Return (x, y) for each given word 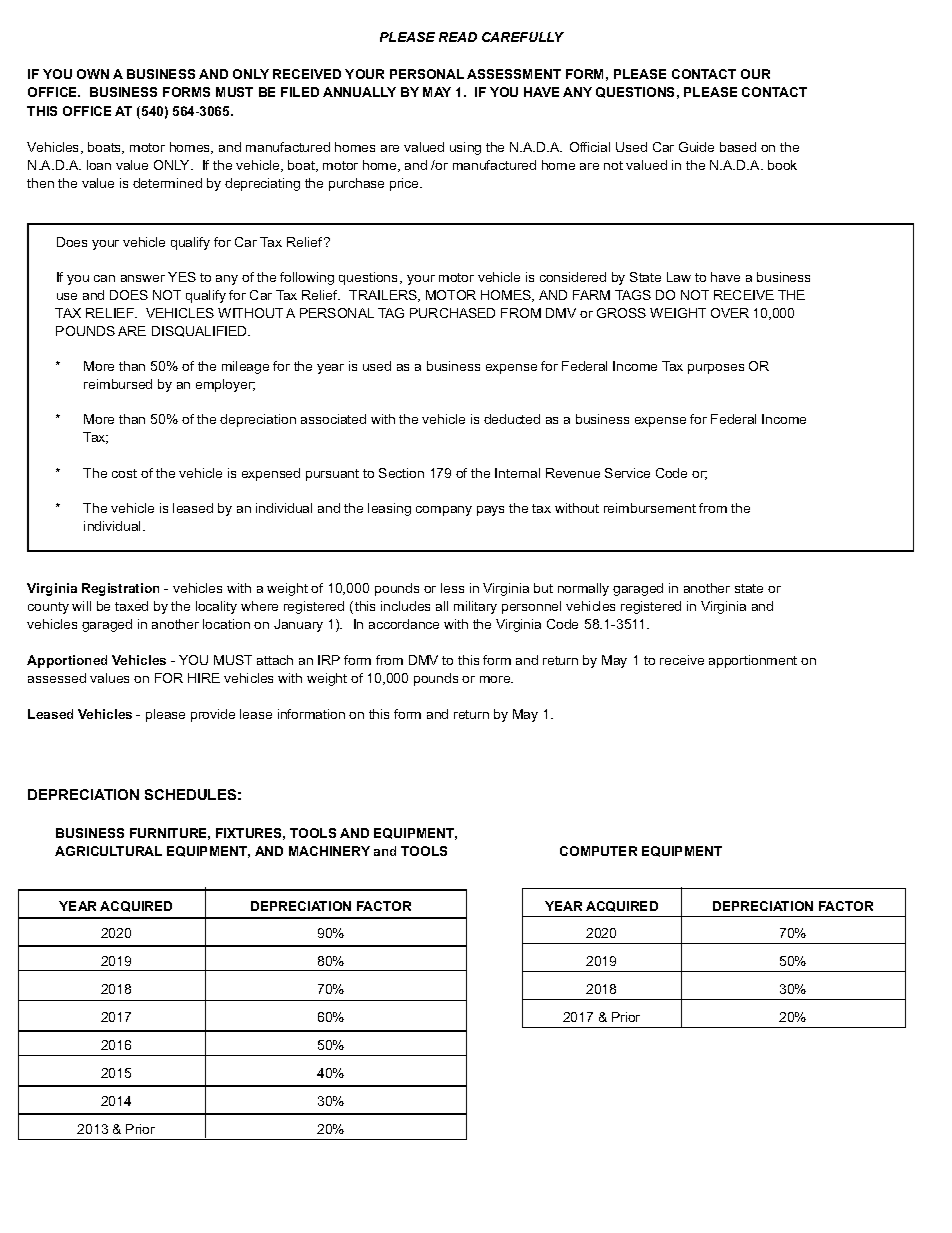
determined (167, 183)
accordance (404, 624)
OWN (93, 74)
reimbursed (118, 384)
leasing (389, 509)
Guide (696, 147)
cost (124, 473)
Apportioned (67, 661)
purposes (716, 369)
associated (333, 419)
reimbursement (650, 508)
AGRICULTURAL (108, 851)
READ (458, 37)
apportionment (753, 661)
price (405, 184)
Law (679, 277)
